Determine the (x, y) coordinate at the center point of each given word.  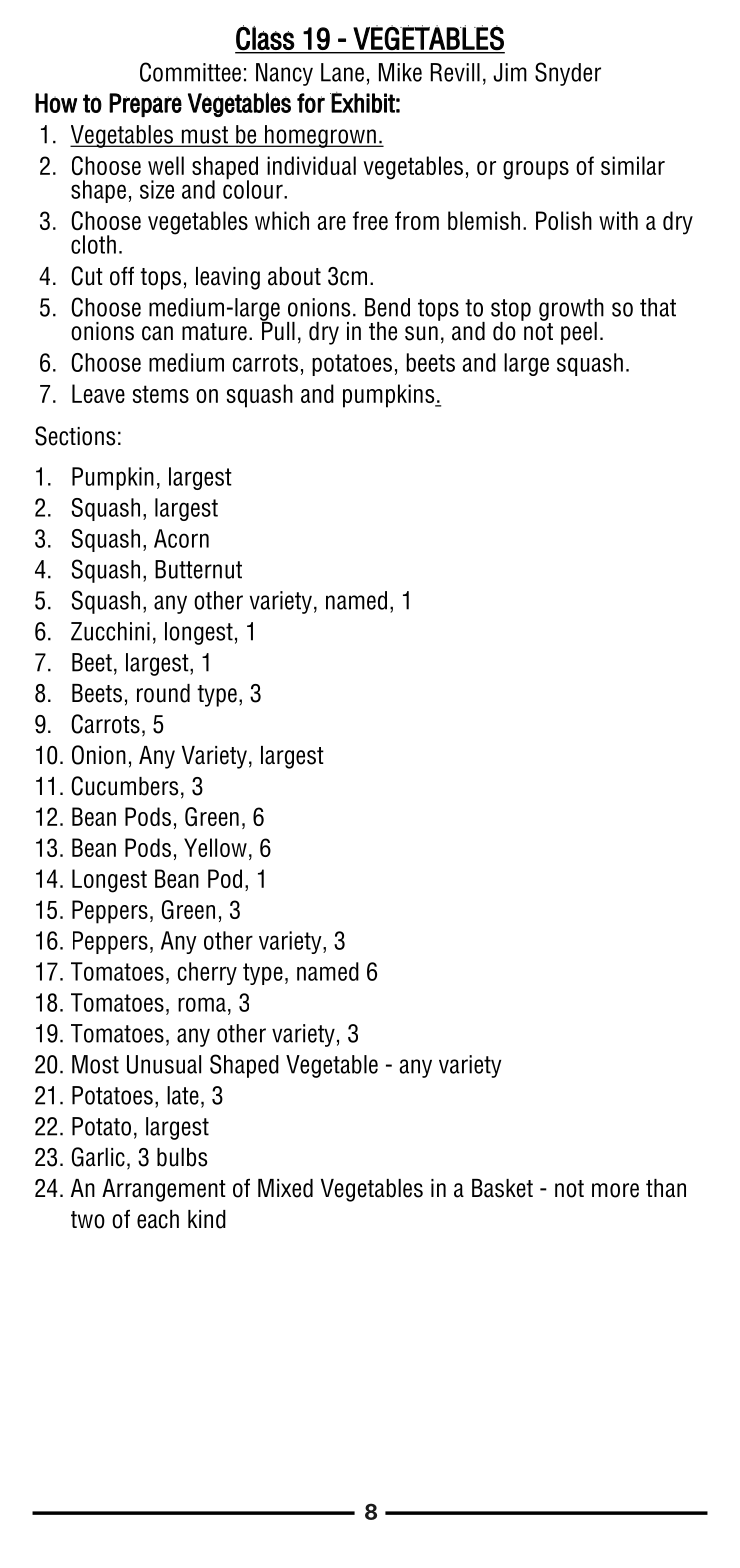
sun (421, 333)
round (163, 693)
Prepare (145, 105)
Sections (75, 436)
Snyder (568, 74)
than (666, 1188)
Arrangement (164, 1190)
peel (579, 333)
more (615, 1190)
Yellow (215, 847)
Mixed (285, 1188)
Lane (342, 72)
